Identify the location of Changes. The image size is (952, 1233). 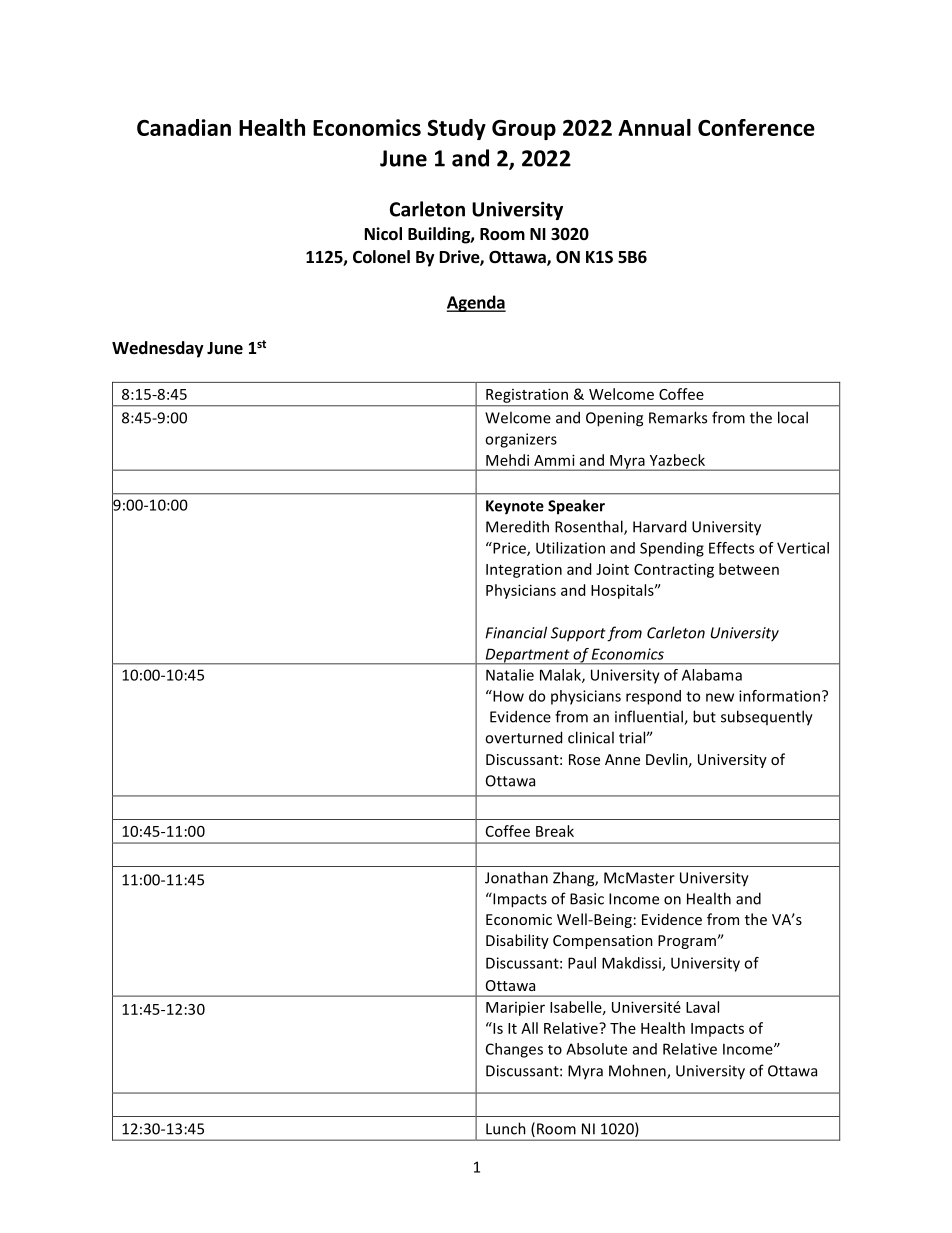
(514, 1050).
